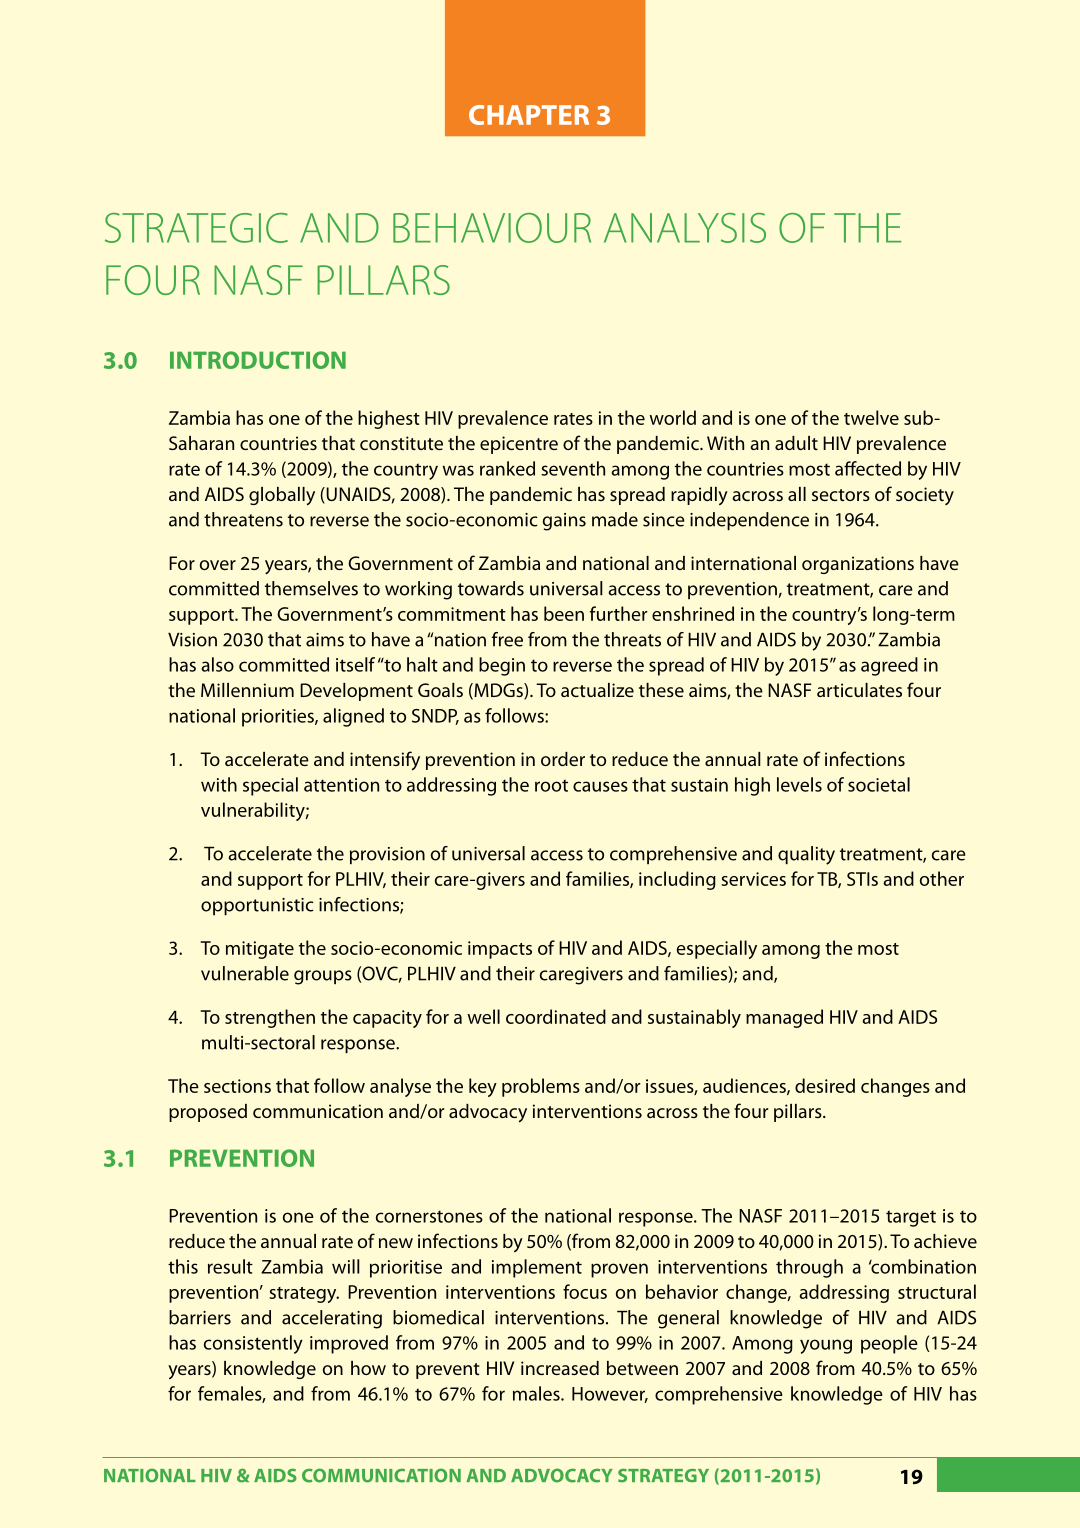 The width and height of the screenshot is (1080, 1528). I want to click on gains, so click(564, 522).
